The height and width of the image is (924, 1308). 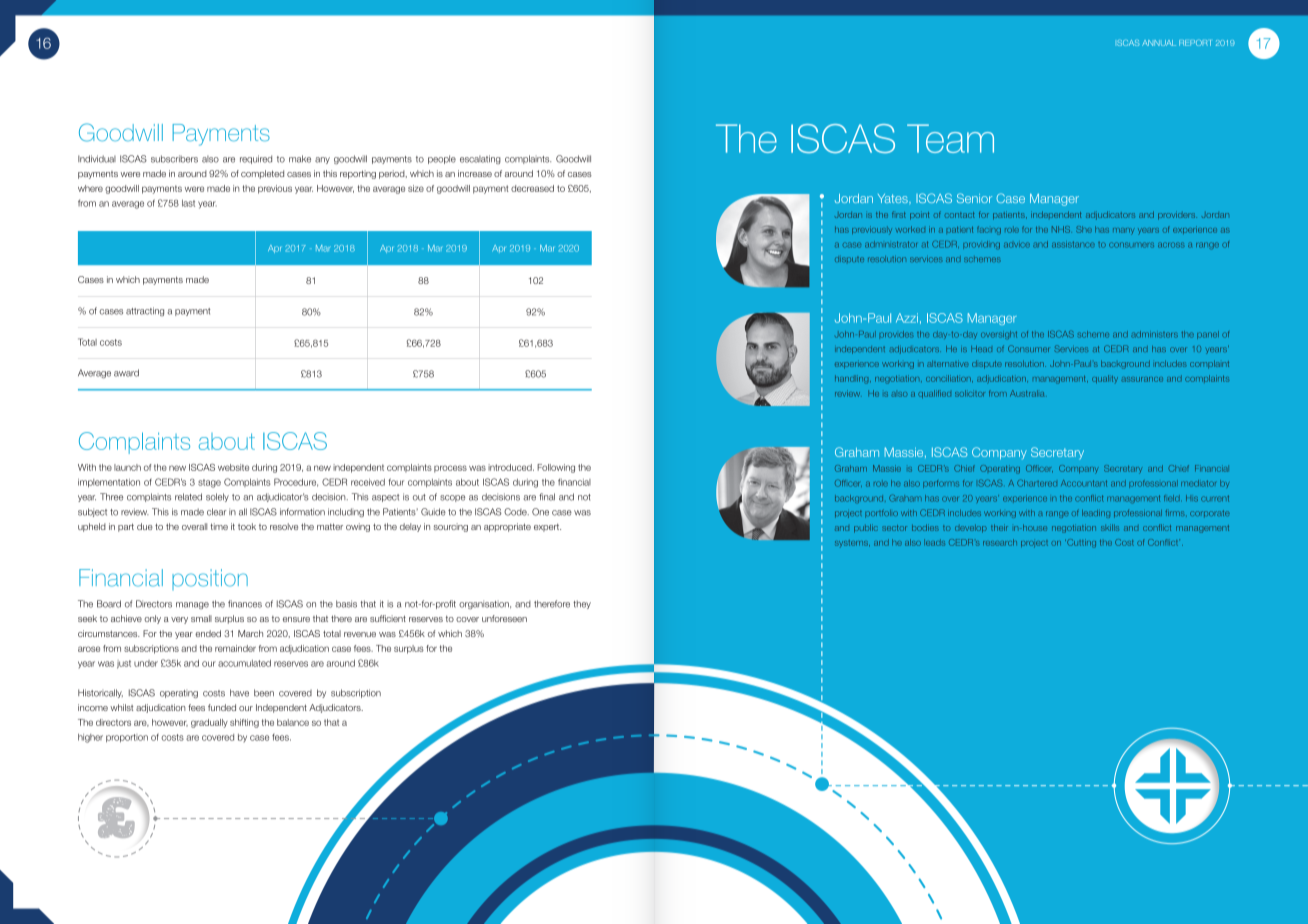 What do you see at coordinates (256, 159) in the image?
I see `required` at bounding box center [256, 159].
